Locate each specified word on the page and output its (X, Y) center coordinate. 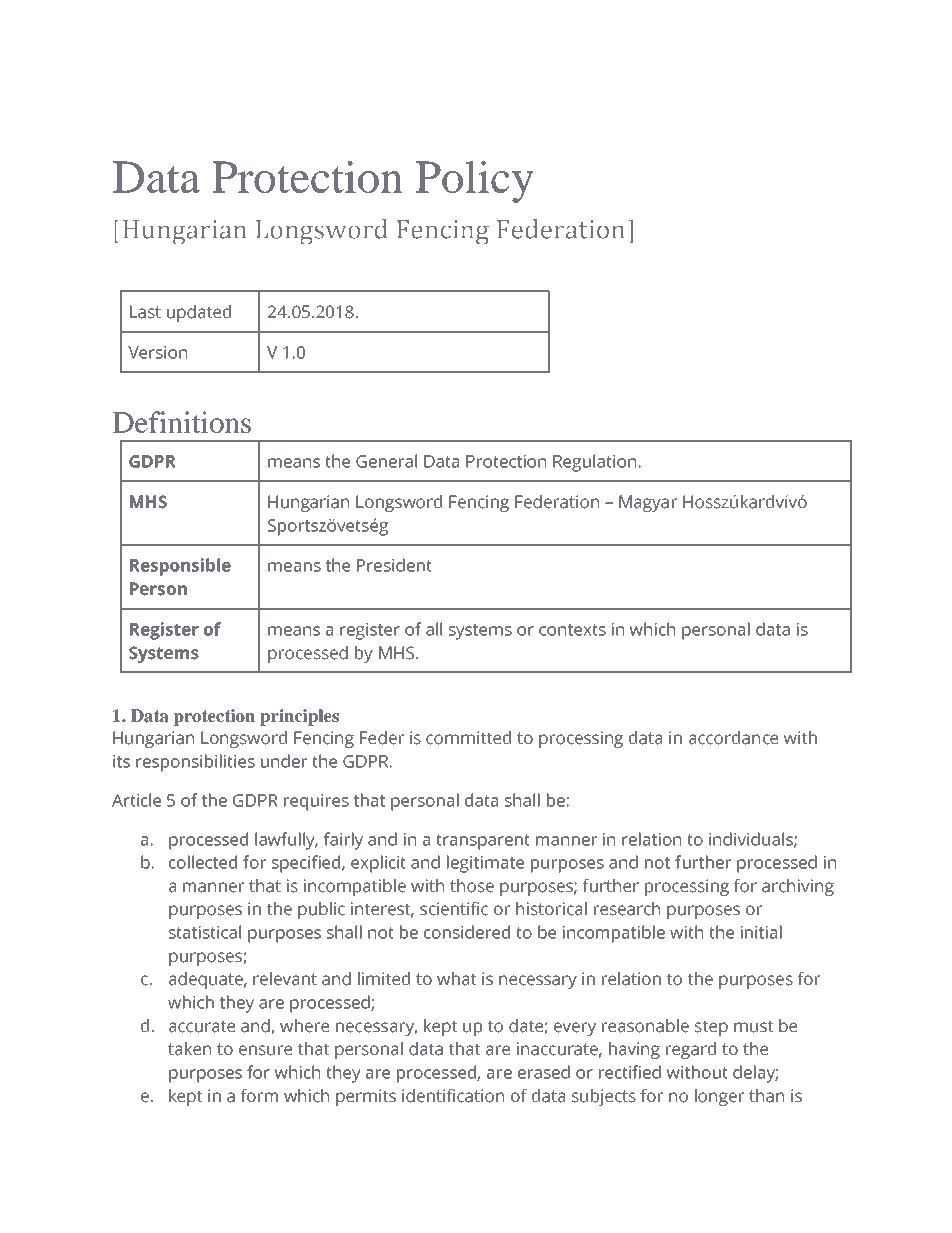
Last (145, 312)
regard (691, 1050)
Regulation (594, 463)
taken (189, 1049)
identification (453, 1096)
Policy (474, 182)
